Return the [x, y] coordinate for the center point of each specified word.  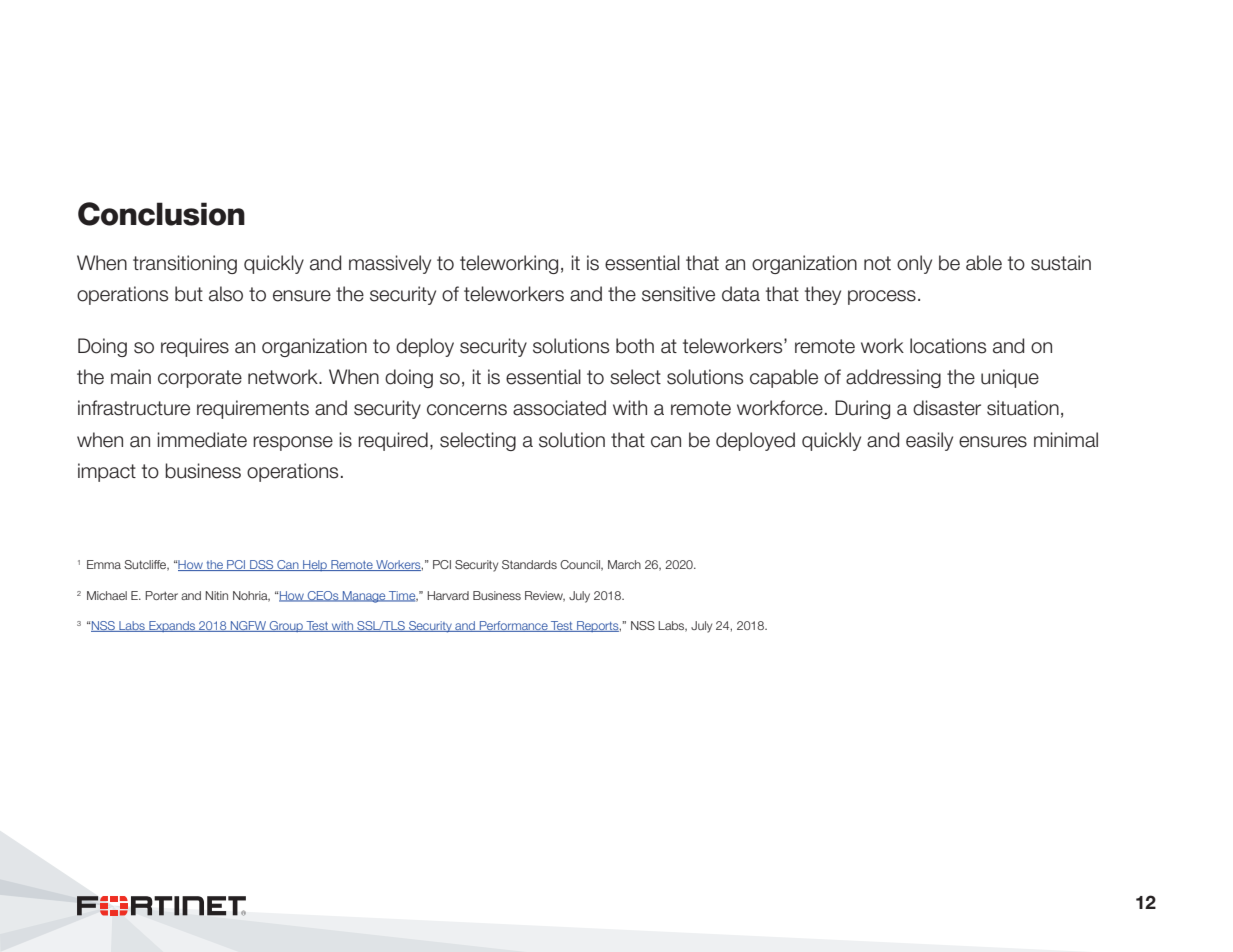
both [635, 346]
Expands [172, 626]
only [914, 264]
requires [195, 347]
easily [929, 441]
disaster [947, 408]
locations [948, 346]
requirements [253, 409]
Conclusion [161, 214]
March [624, 564]
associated [559, 408]
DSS [262, 565]
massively [390, 264]
